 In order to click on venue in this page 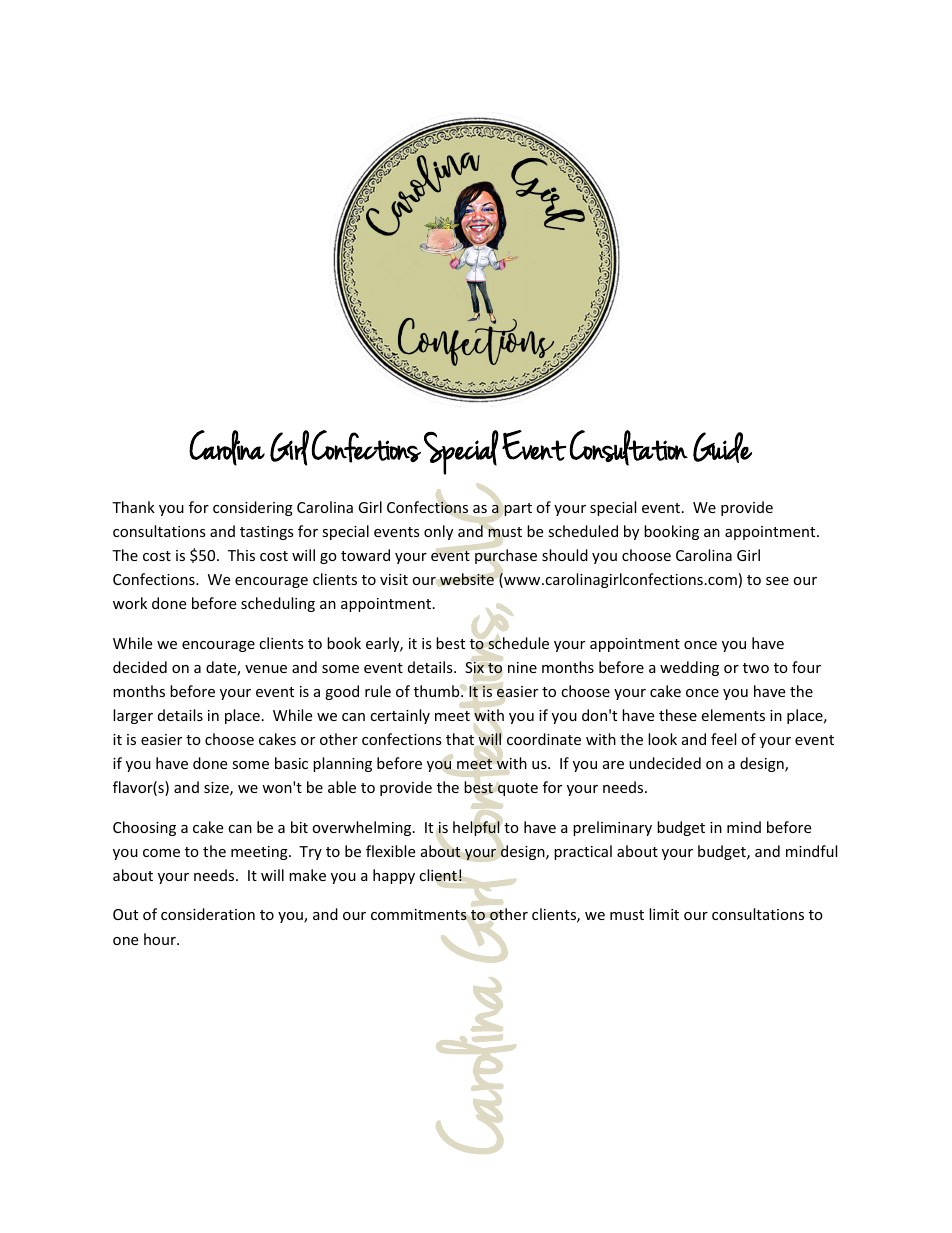, I will do `click(266, 669)`.
